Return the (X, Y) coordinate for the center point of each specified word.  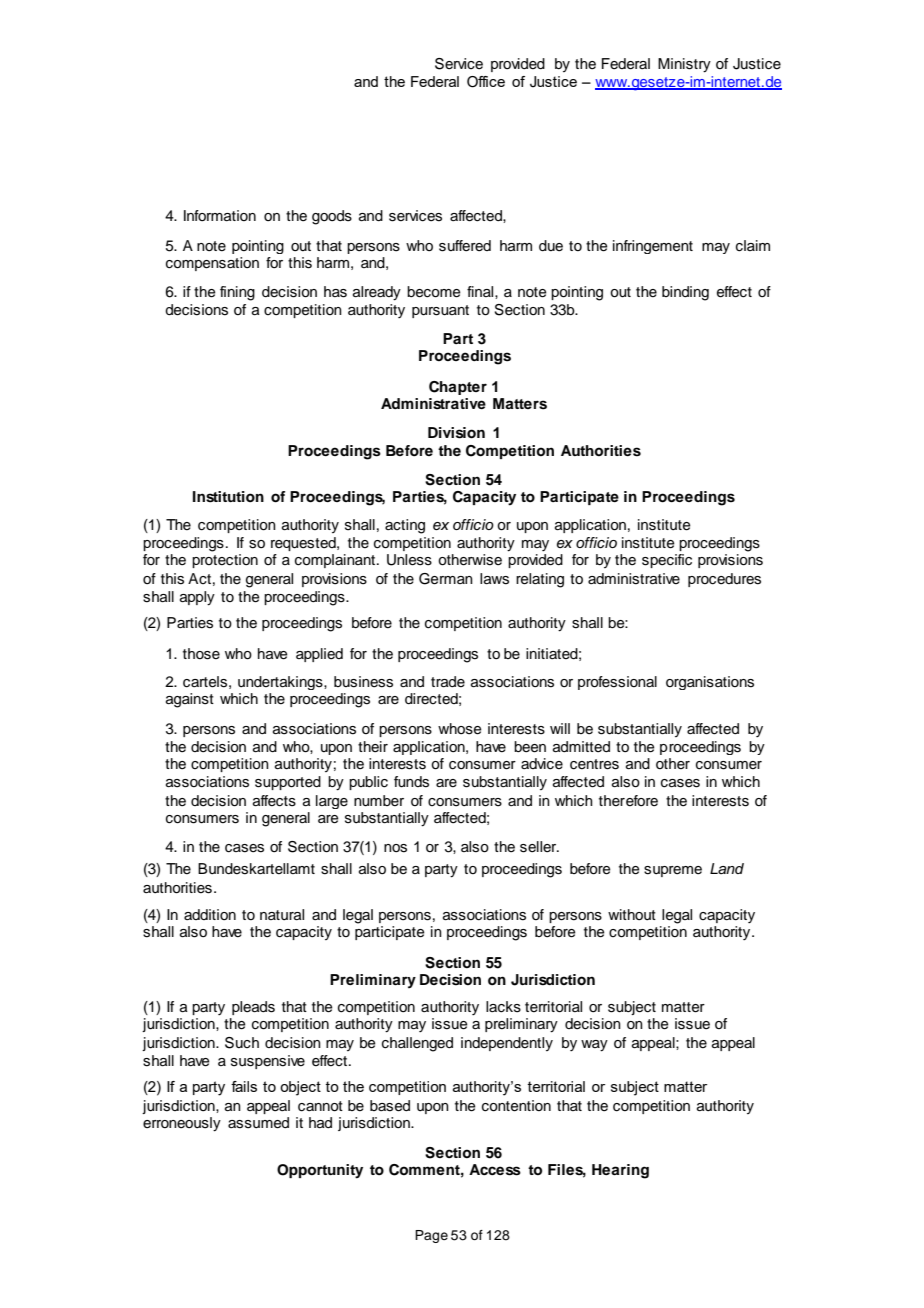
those (201, 654)
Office (486, 82)
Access (495, 1170)
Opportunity (320, 1171)
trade (448, 682)
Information (220, 216)
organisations (710, 683)
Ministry (684, 65)
